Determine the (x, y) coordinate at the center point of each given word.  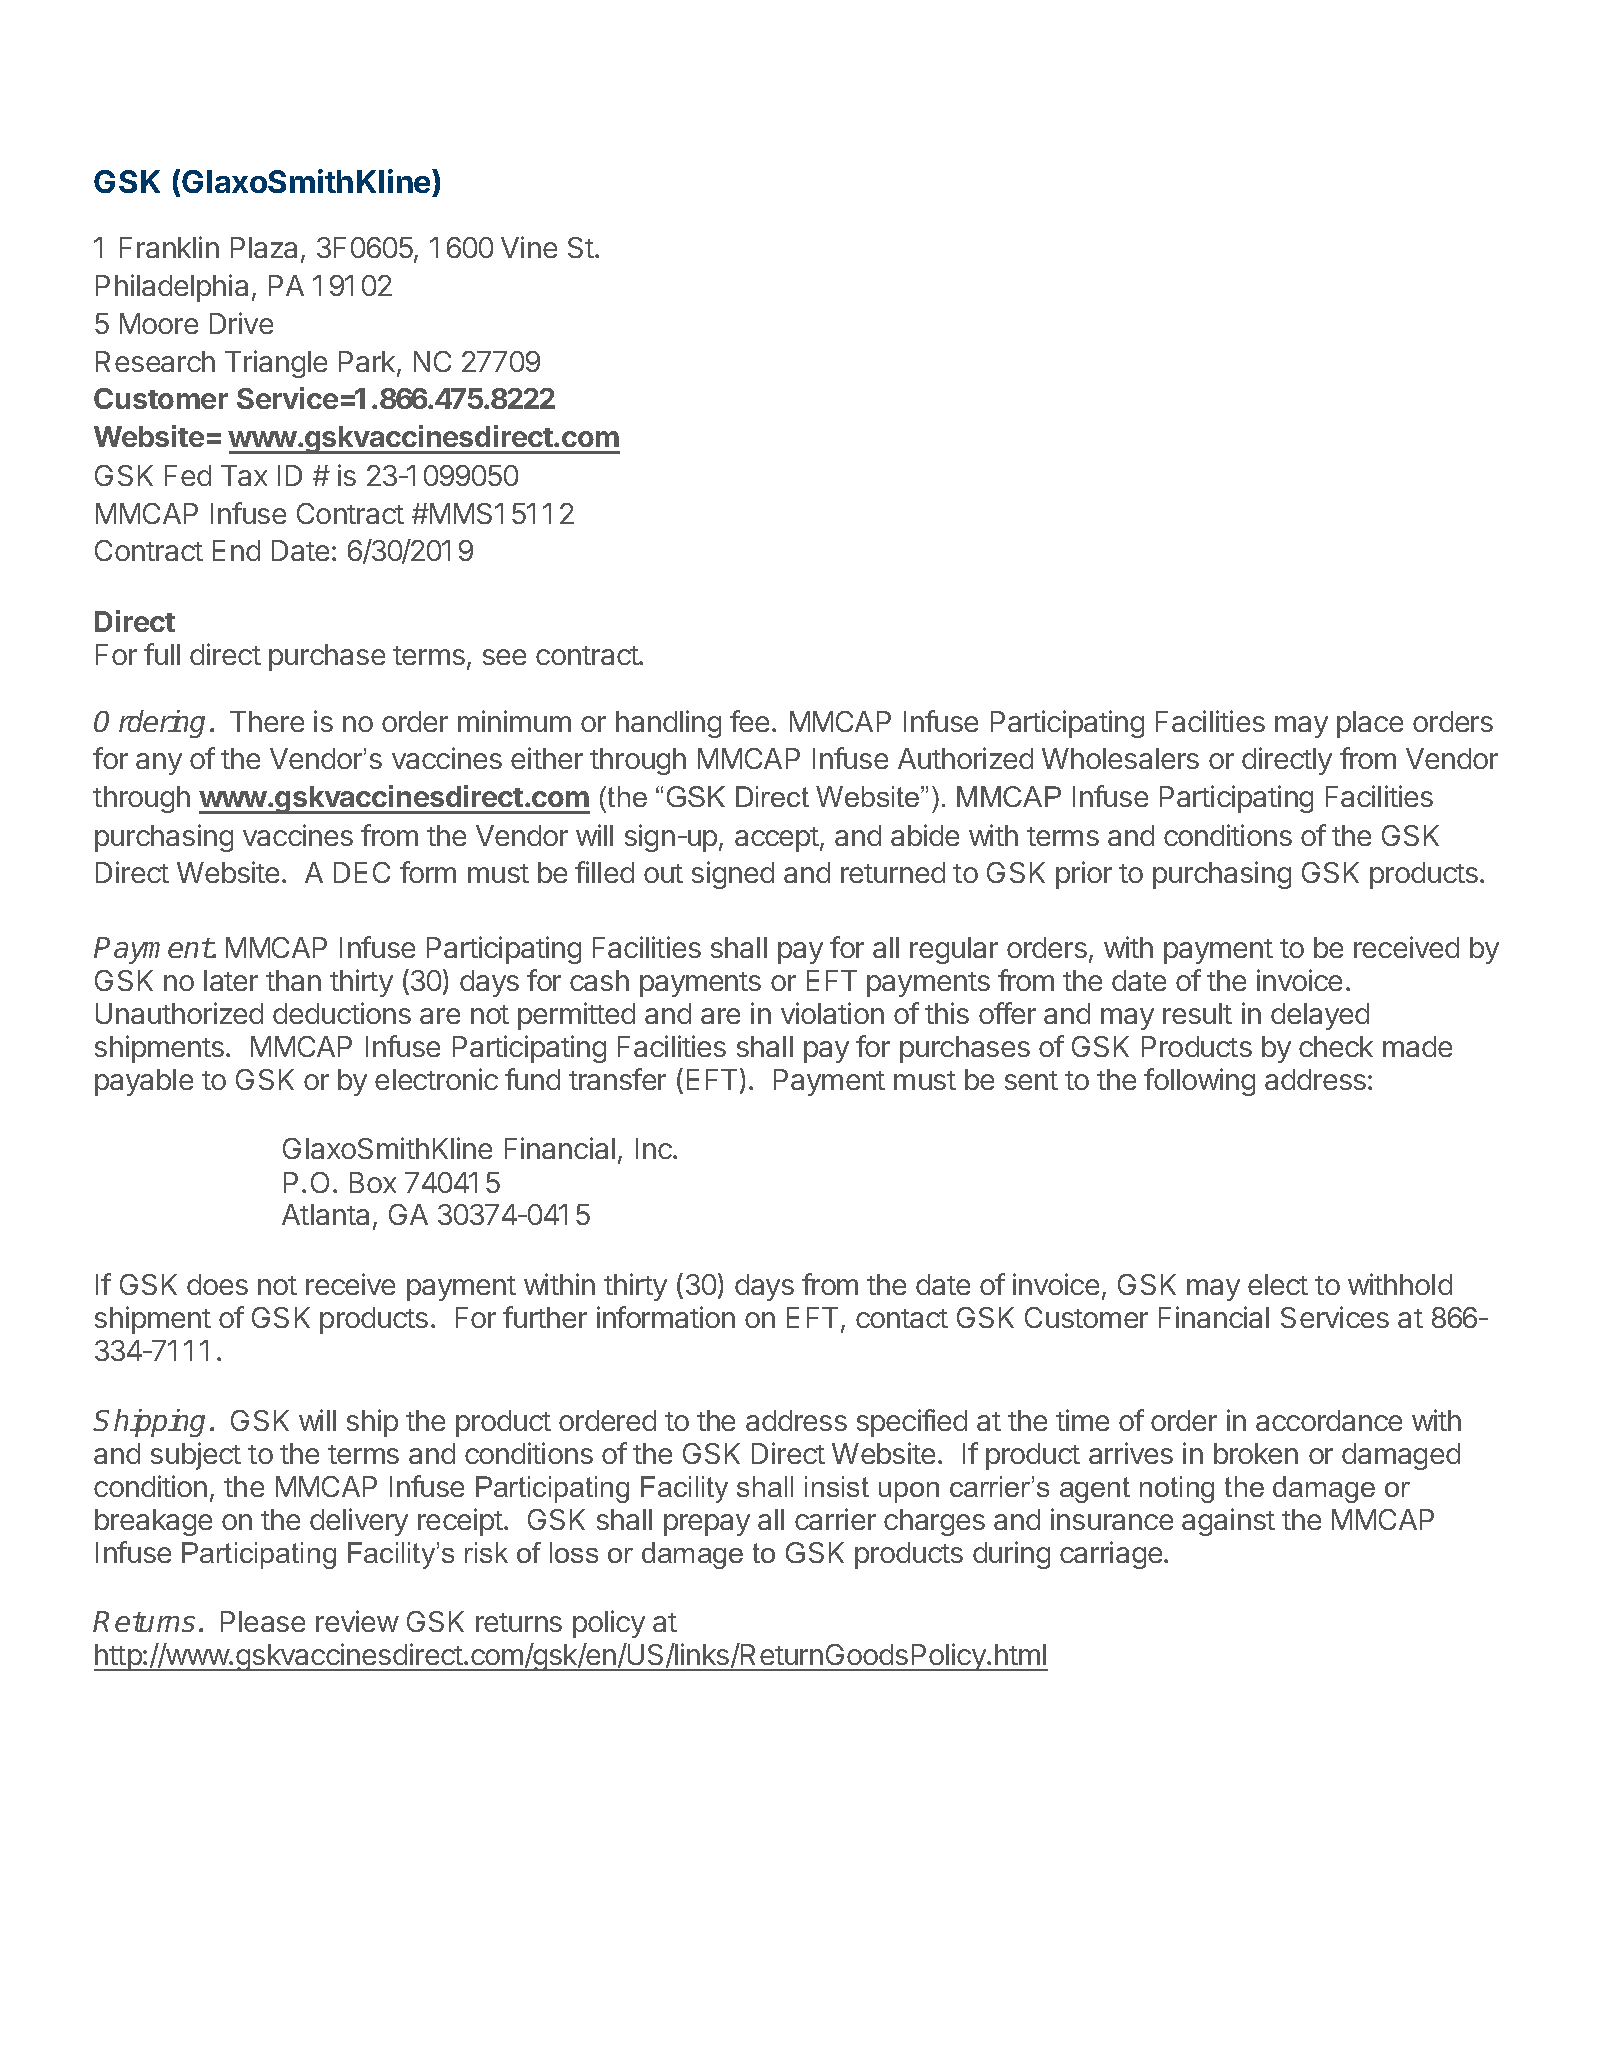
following (1199, 1082)
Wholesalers (1120, 758)
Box (373, 1182)
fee (749, 721)
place (1370, 724)
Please (263, 1621)
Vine (529, 247)
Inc (655, 1148)
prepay (707, 1525)
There (267, 721)
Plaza (264, 247)
